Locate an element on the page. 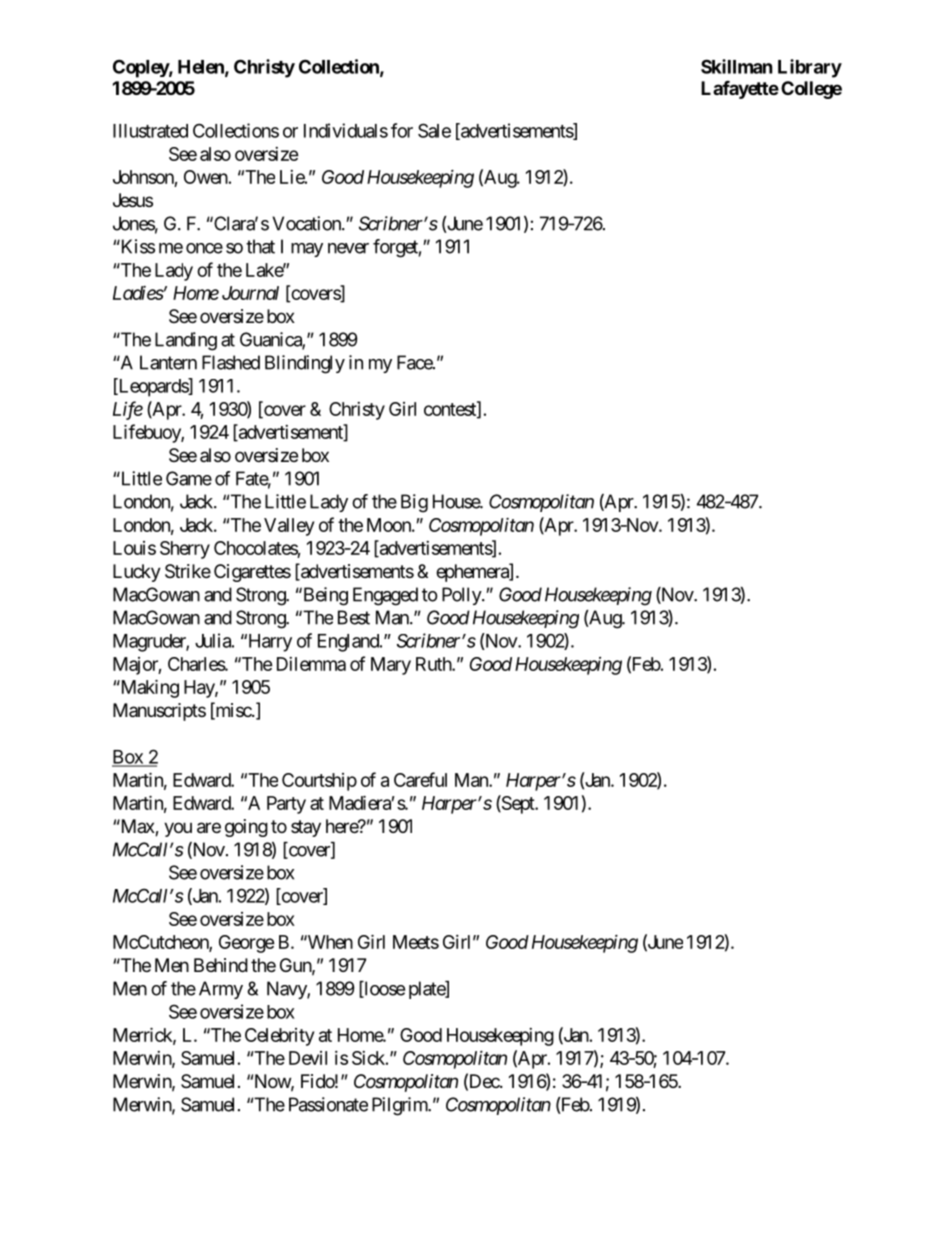 Image resolution: width=952 pixels, height=1233 pixels. Flashed is located at coordinates (231, 362).
